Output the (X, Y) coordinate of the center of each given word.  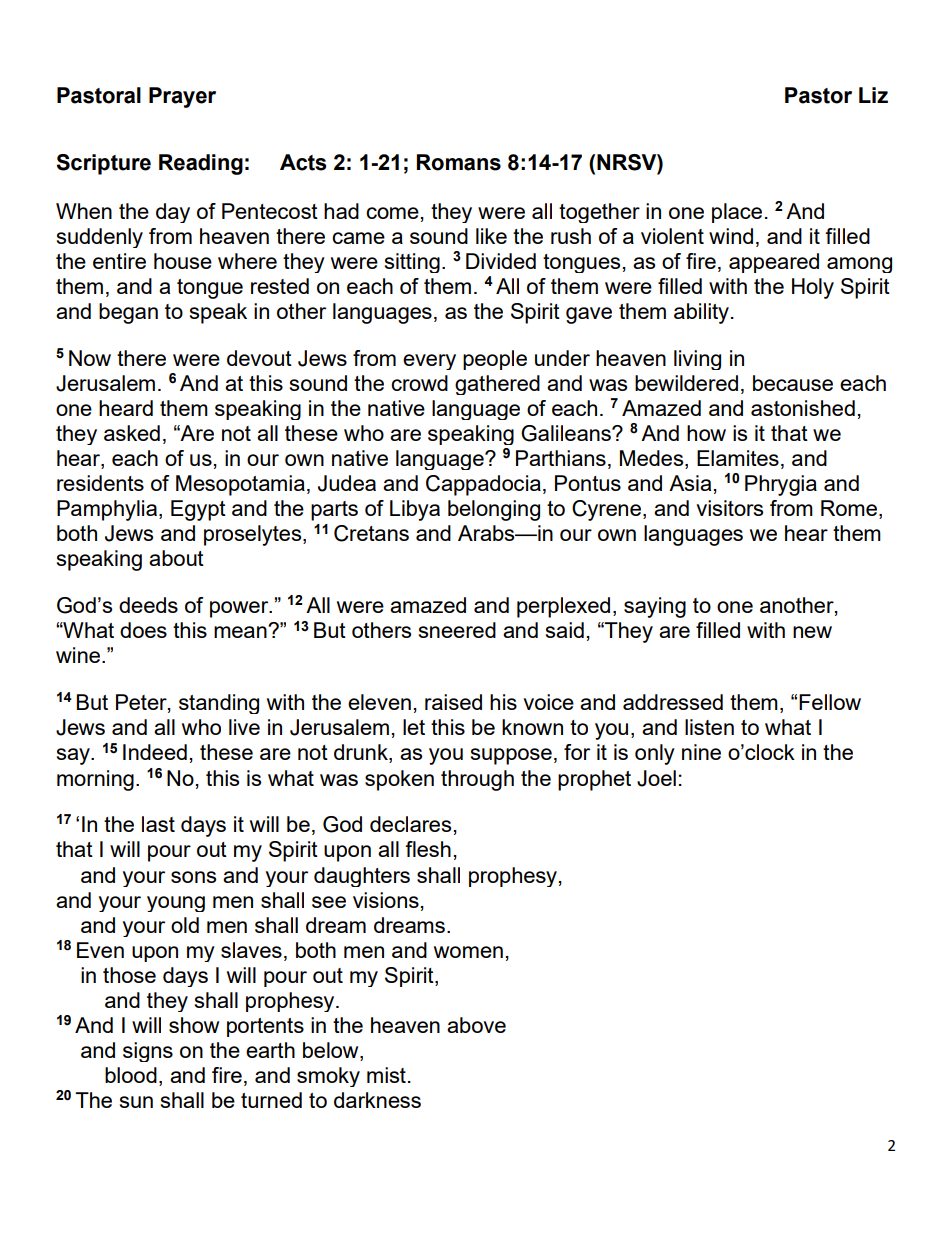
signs (148, 1052)
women (468, 952)
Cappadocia (483, 485)
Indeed (155, 752)
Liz (873, 95)
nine (701, 752)
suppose (511, 756)
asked (132, 433)
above (476, 1025)
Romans (459, 162)
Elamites (738, 458)
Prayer (182, 97)
